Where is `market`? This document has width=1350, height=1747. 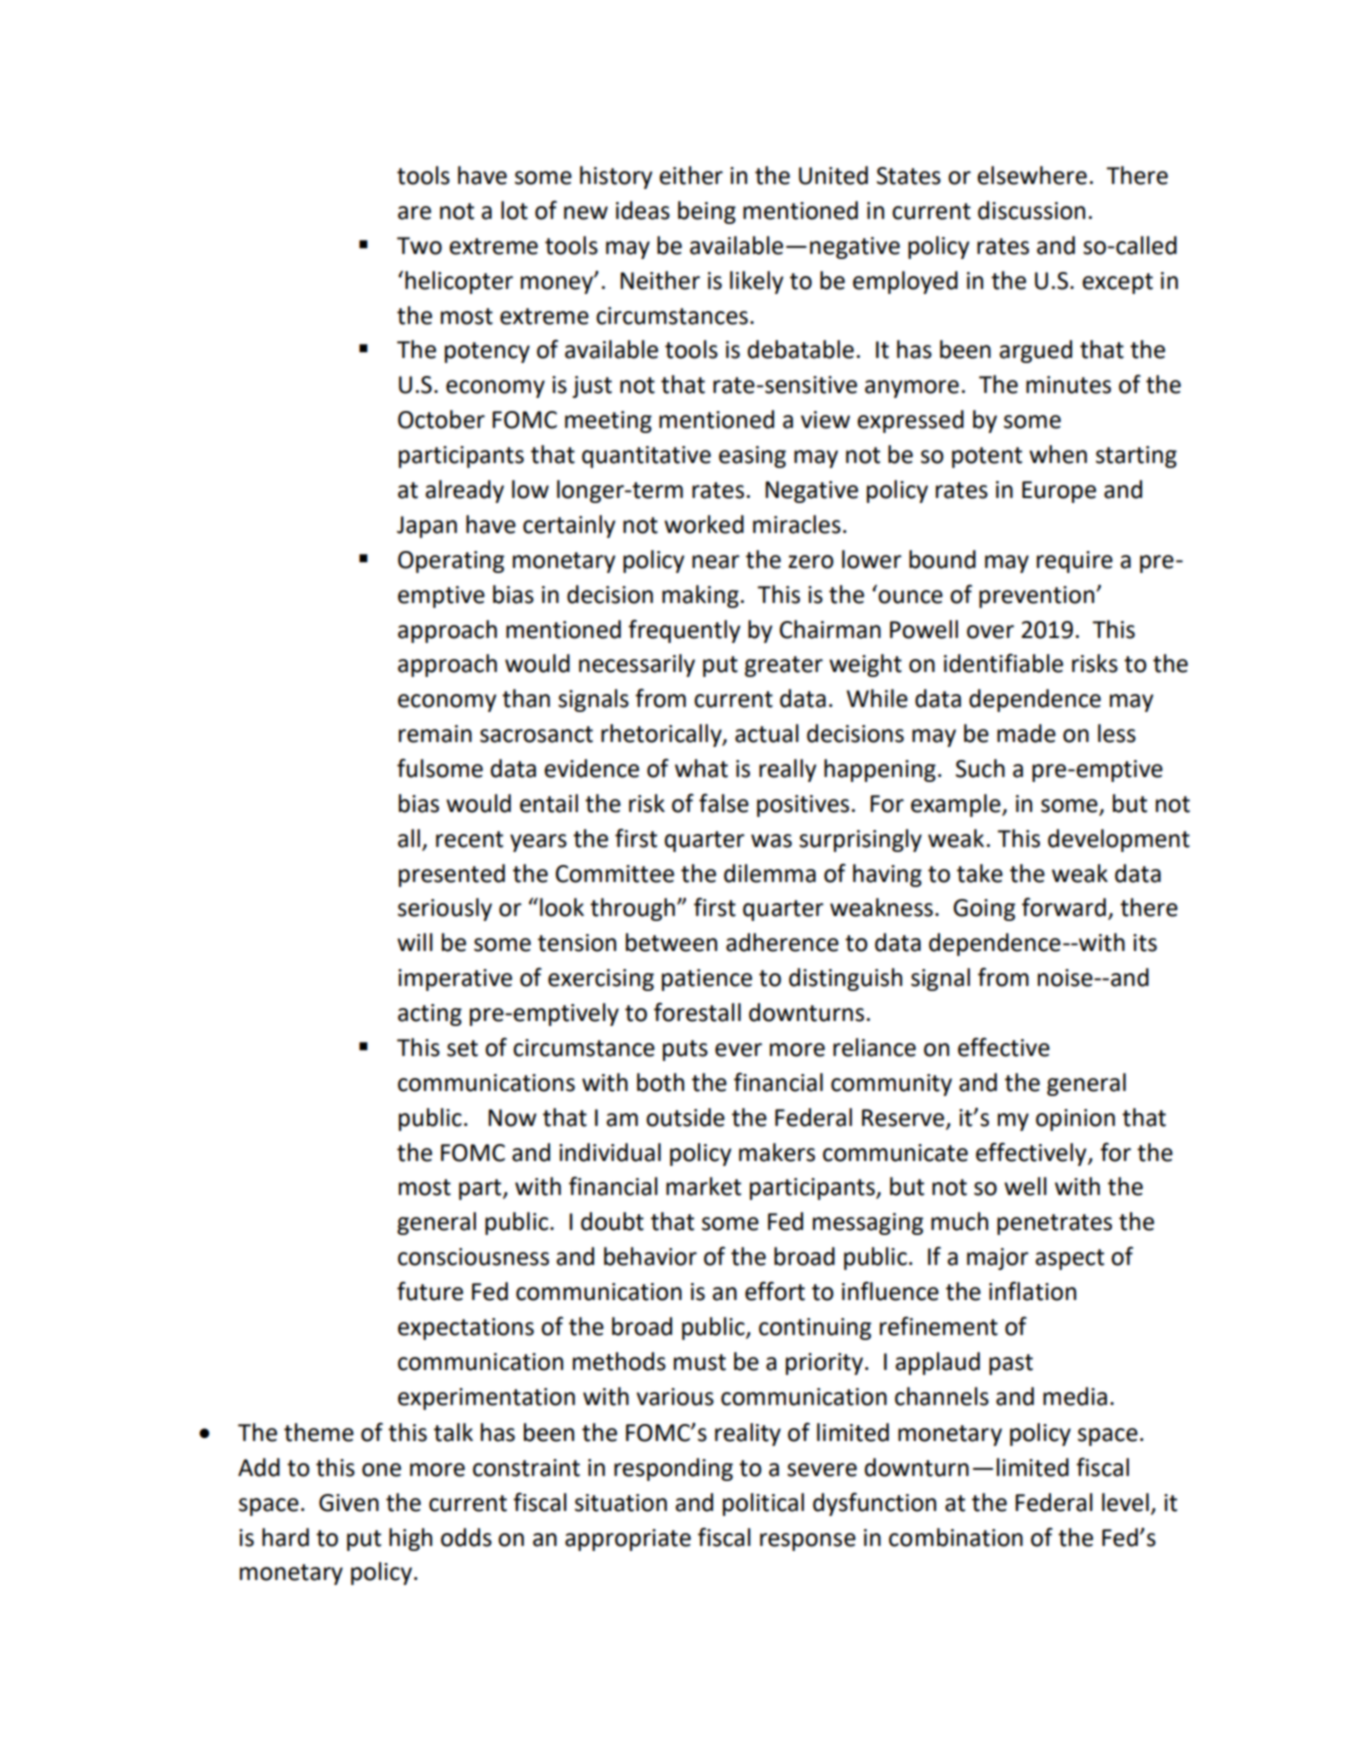 market is located at coordinates (703, 1186).
